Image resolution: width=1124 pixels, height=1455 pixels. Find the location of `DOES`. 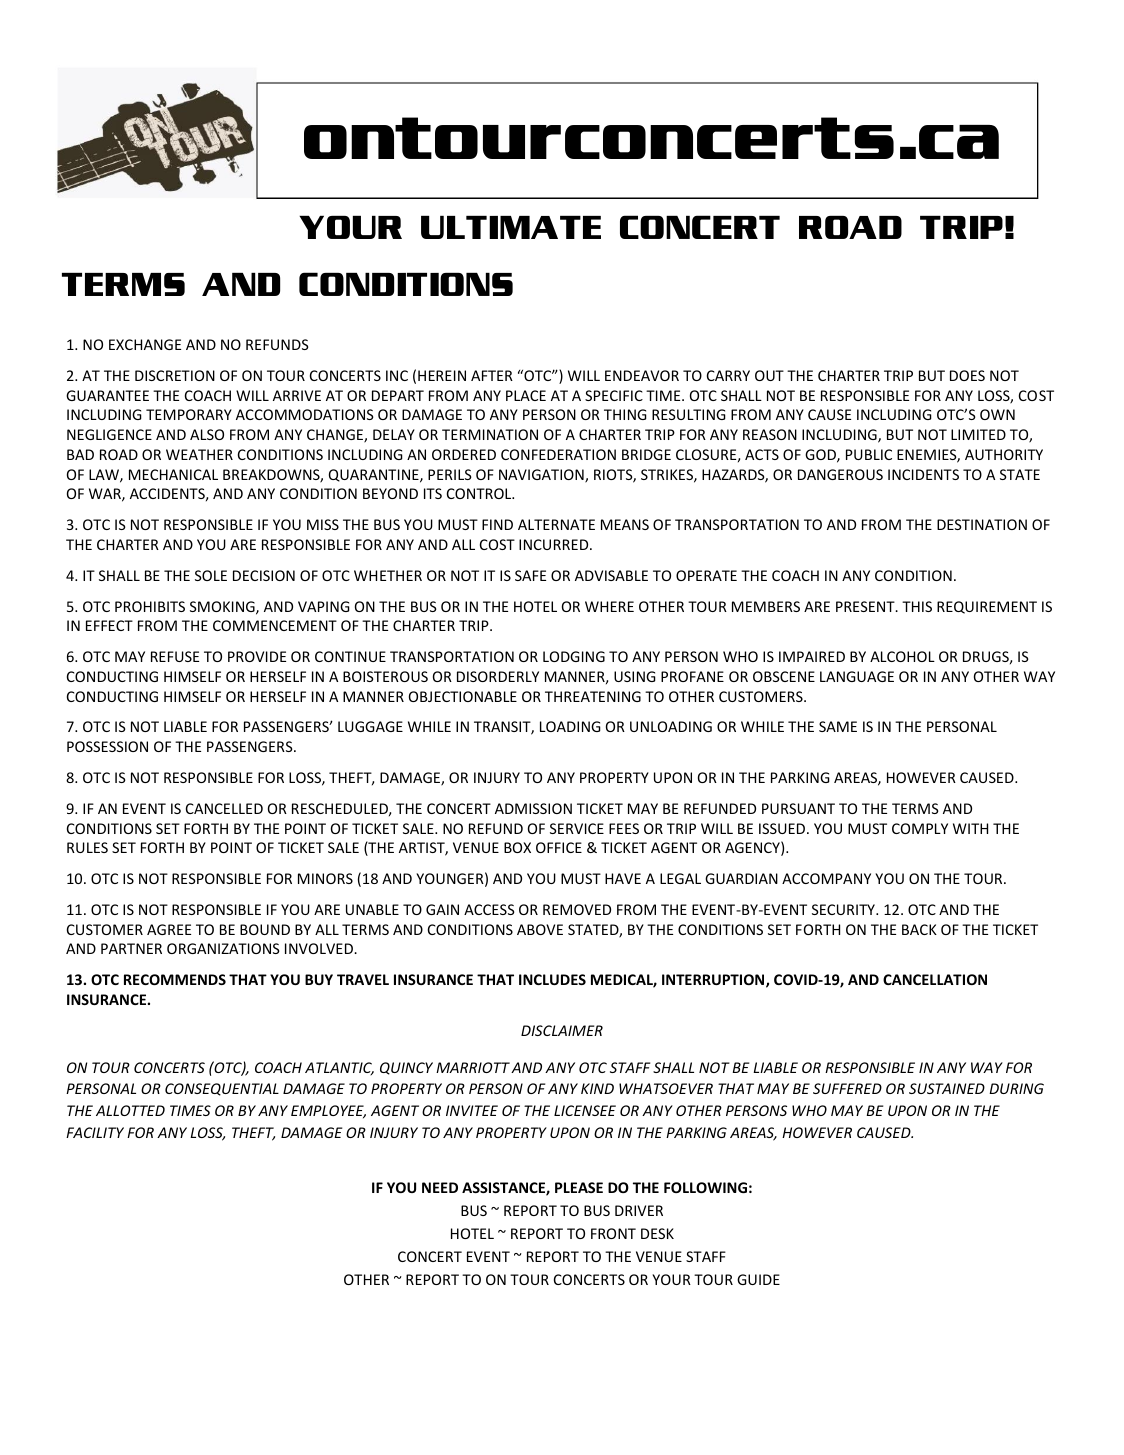

DOES is located at coordinates (967, 375).
